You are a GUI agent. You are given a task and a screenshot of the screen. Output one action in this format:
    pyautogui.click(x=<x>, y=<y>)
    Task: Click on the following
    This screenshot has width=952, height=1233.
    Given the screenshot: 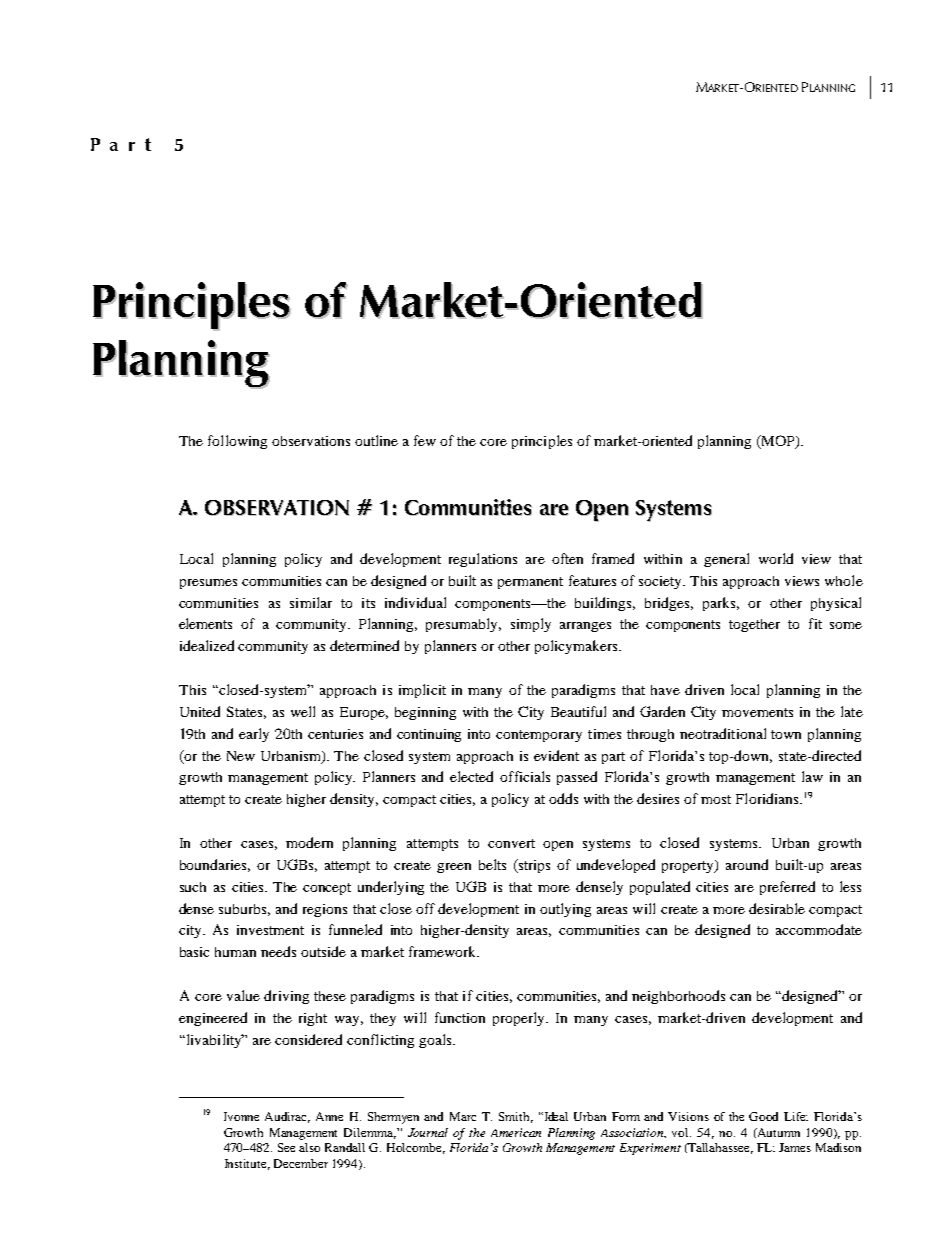 What is the action you would take?
    pyautogui.click(x=237, y=442)
